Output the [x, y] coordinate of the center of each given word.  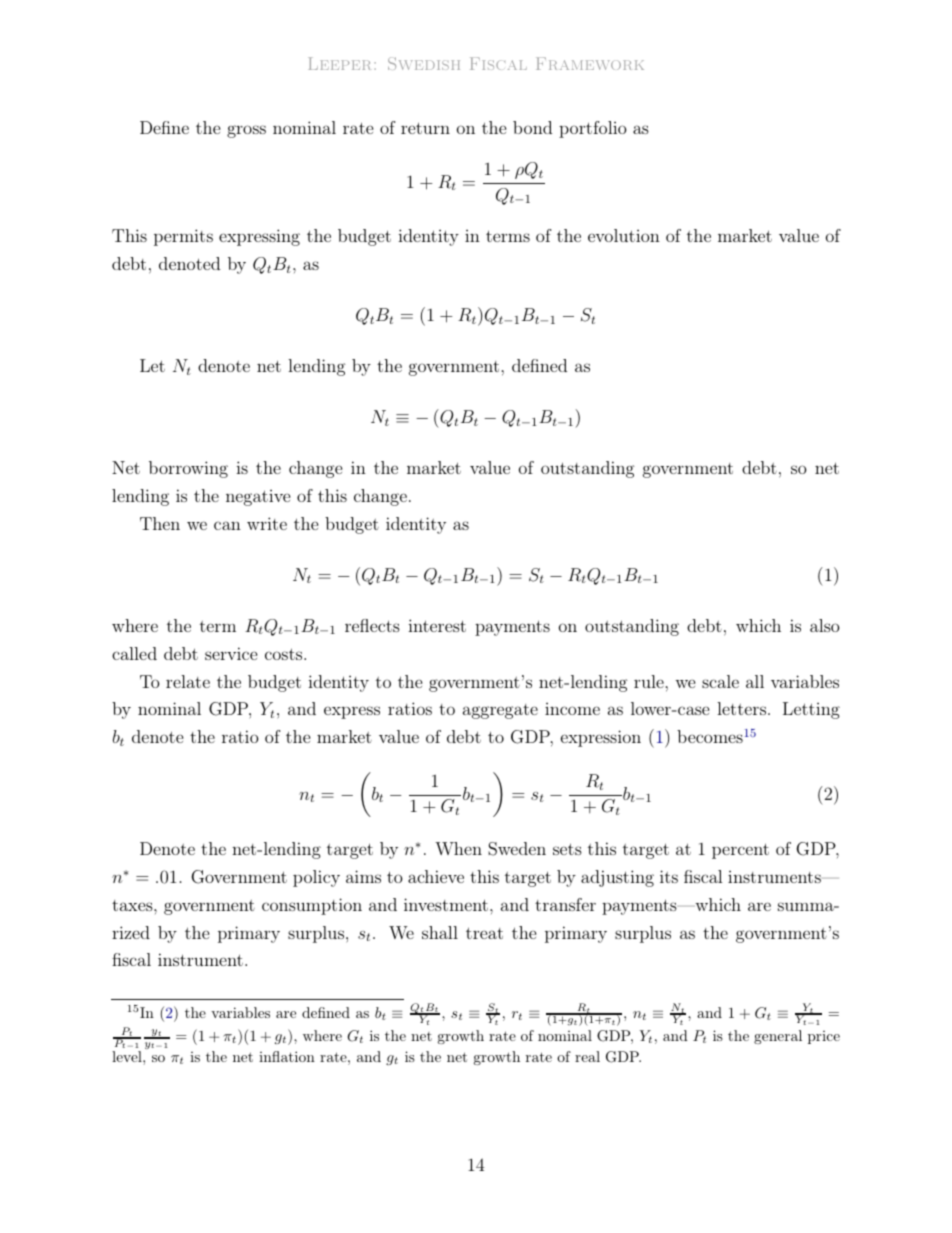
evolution [624, 235]
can [227, 525]
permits [183, 237]
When [458, 848]
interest [437, 625]
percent [740, 851]
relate [188, 681]
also [824, 625]
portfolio [592, 129]
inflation [287, 1056]
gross [246, 131]
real [587, 1056]
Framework [590, 63]
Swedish [424, 63]
